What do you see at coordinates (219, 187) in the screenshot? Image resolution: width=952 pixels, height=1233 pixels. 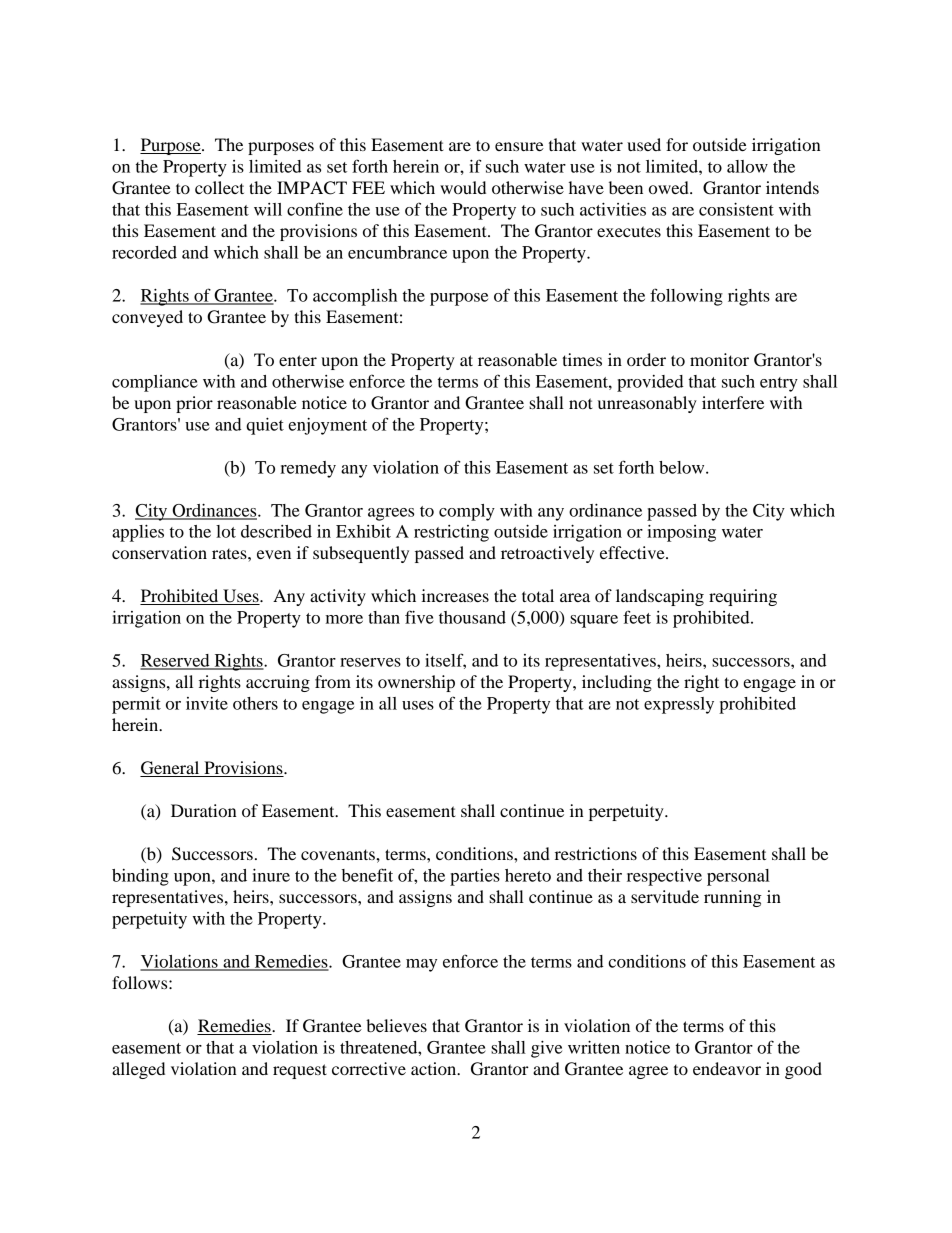 I see `collect` at bounding box center [219, 187].
